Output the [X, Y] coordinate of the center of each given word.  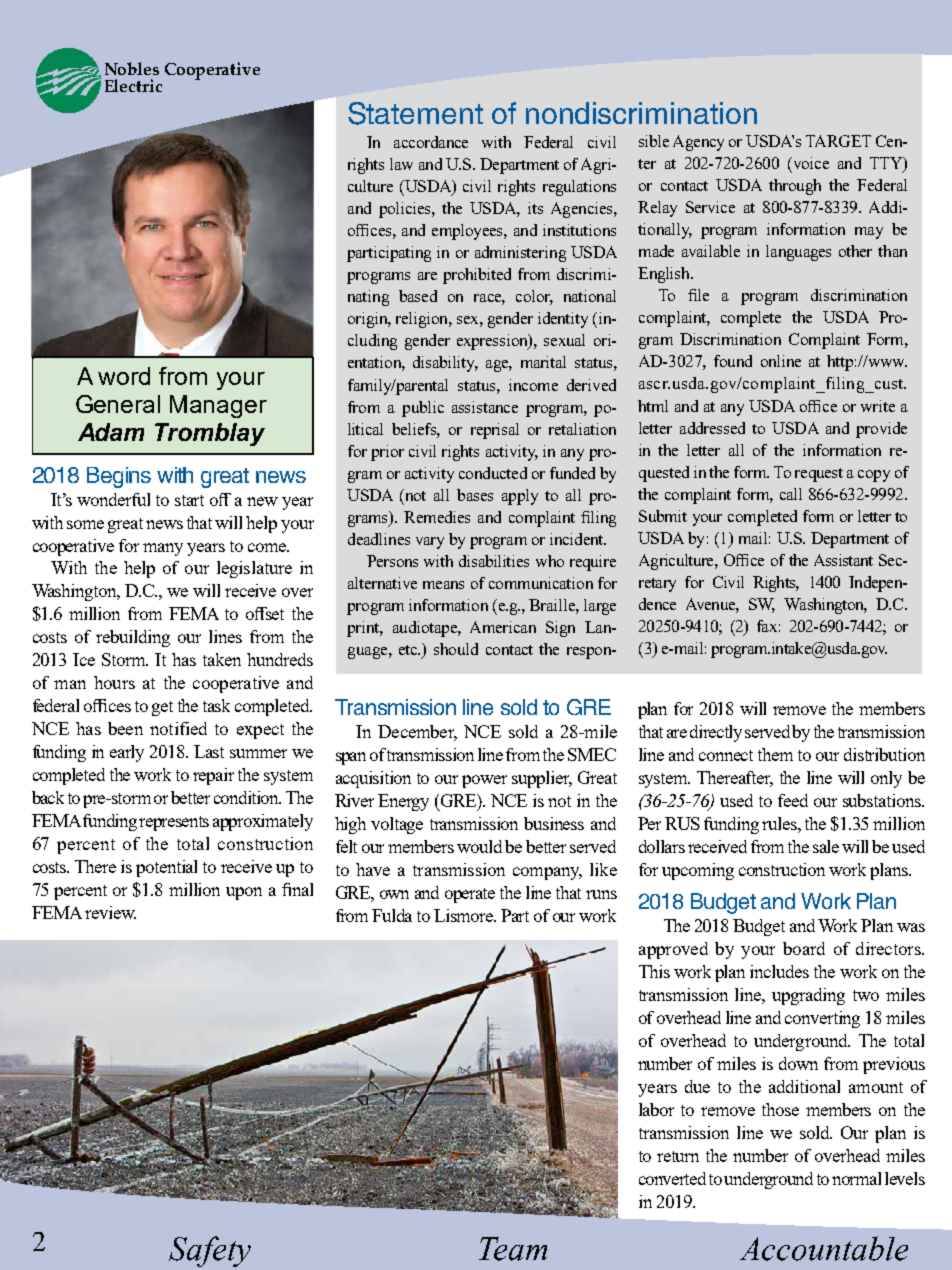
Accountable [824, 1248]
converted [672, 1178]
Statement [415, 113]
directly [716, 733]
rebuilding [133, 638]
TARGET [838, 141]
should [456, 649]
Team [513, 1249]
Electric [133, 85]
